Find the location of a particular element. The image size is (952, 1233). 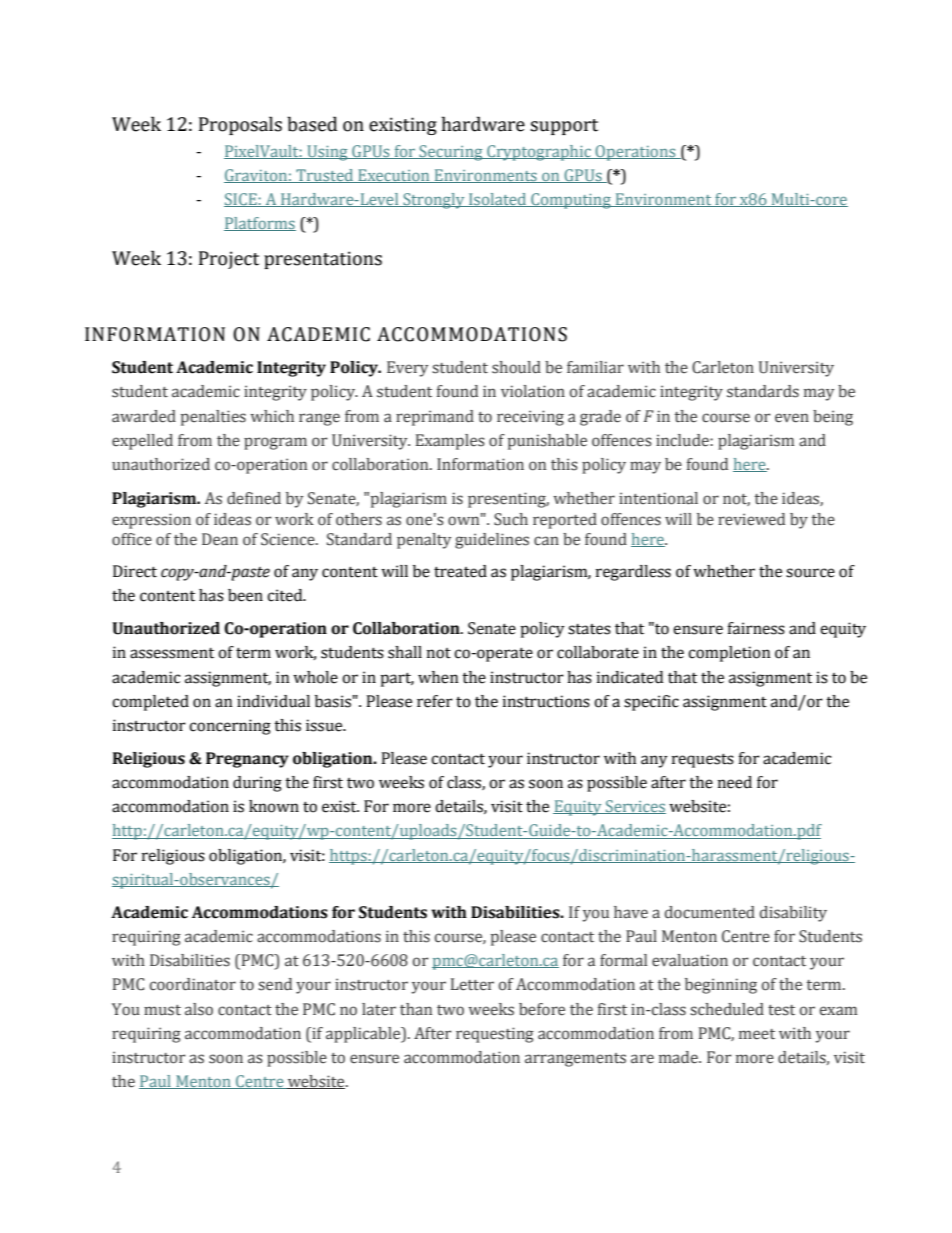

been is located at coordinates (245, 595).
